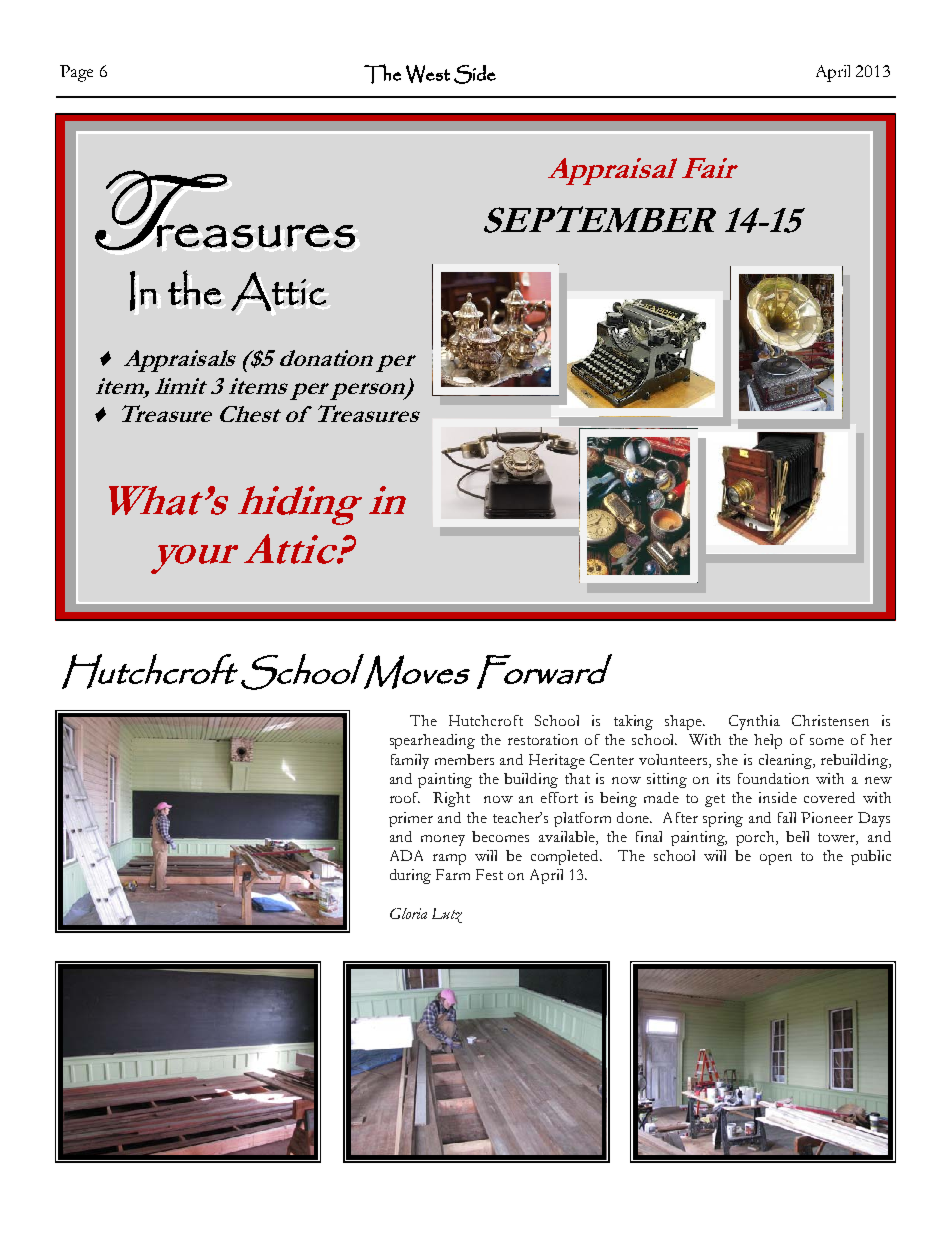 Image resolution: width=952 pixels, height=1233 pixels. Describe the element at coordinates (464, 759) in the screenshot. I see `members` at that location.
